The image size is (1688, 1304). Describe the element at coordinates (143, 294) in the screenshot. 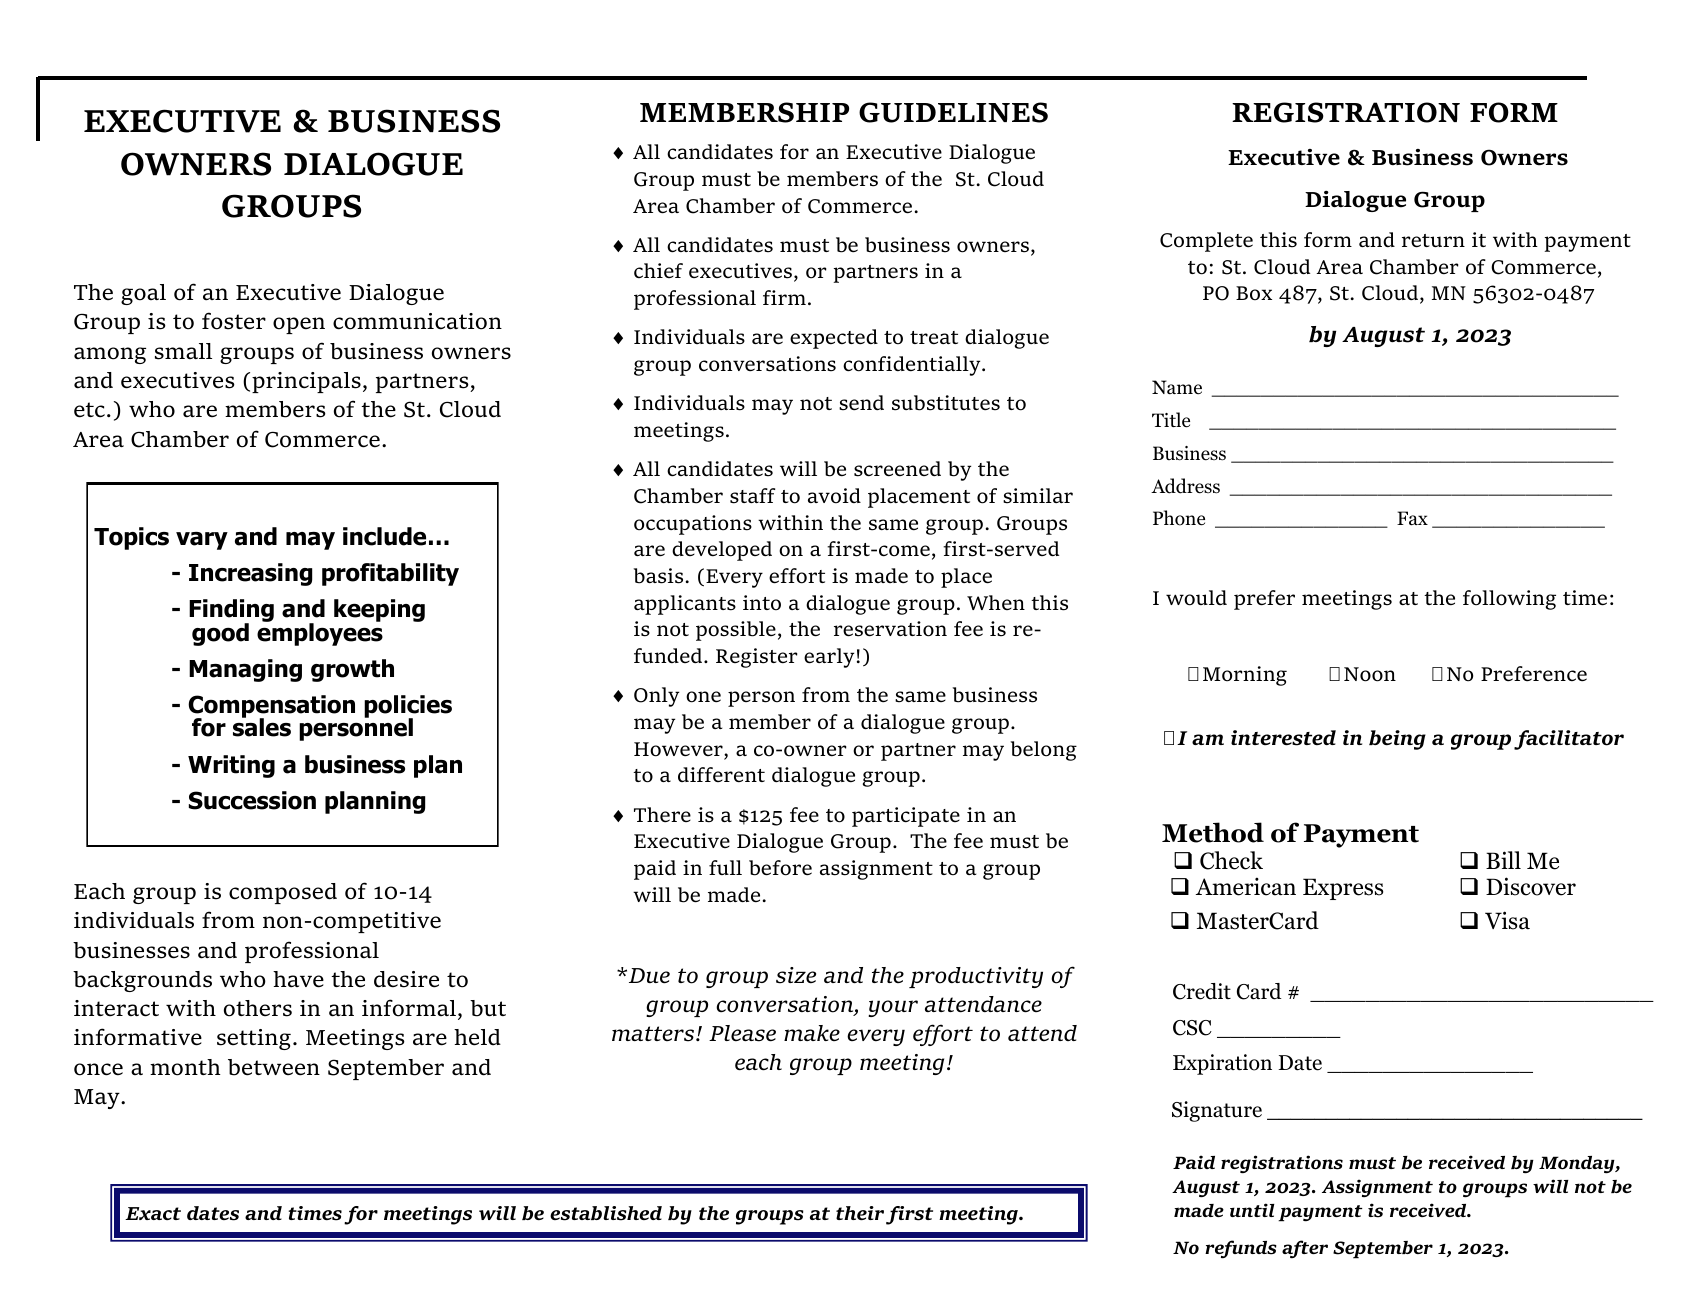

I see `goal` at that location.
